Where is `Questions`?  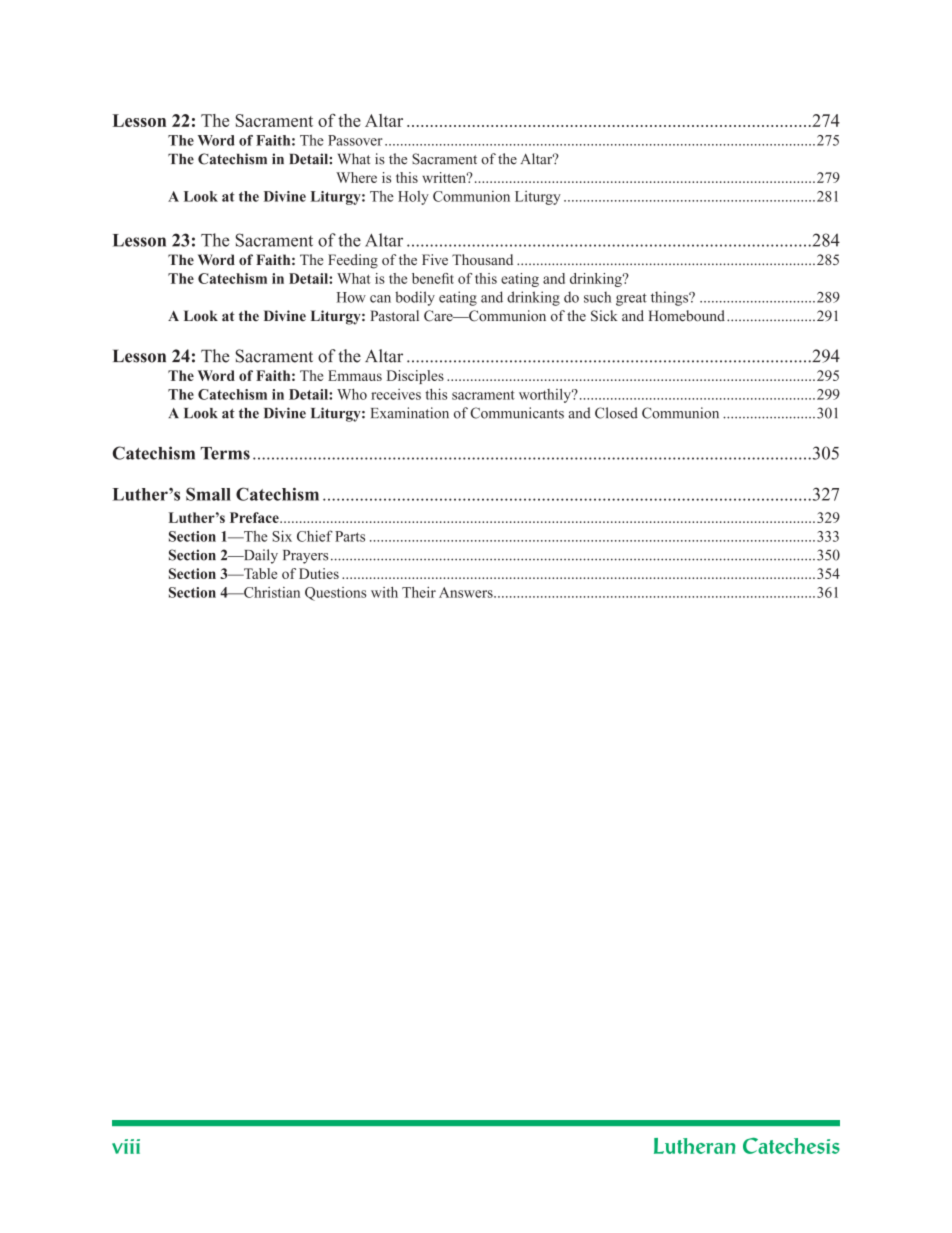 Questions is located at coordinates (336, 594).
